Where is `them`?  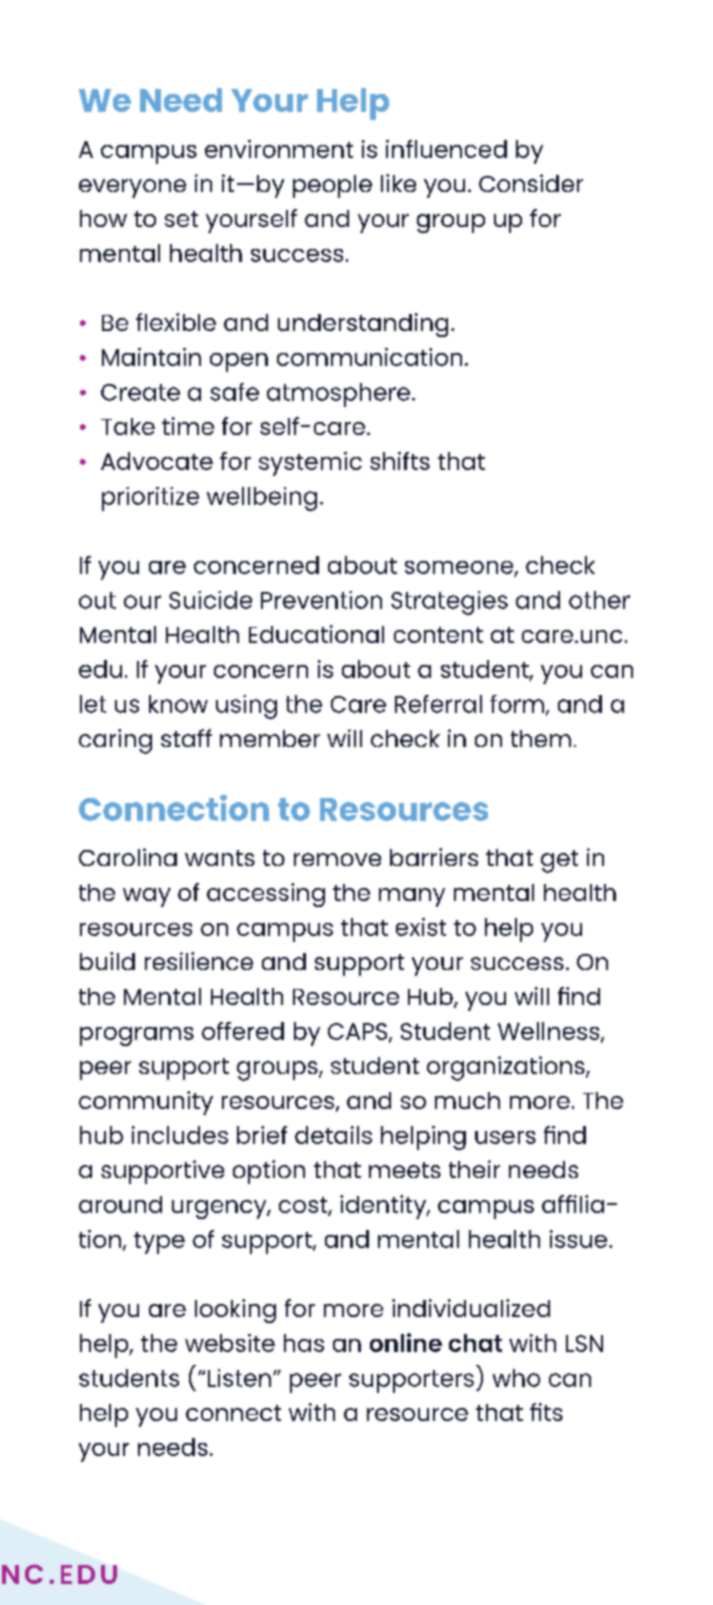 them is located at coordinates (541, 738).
